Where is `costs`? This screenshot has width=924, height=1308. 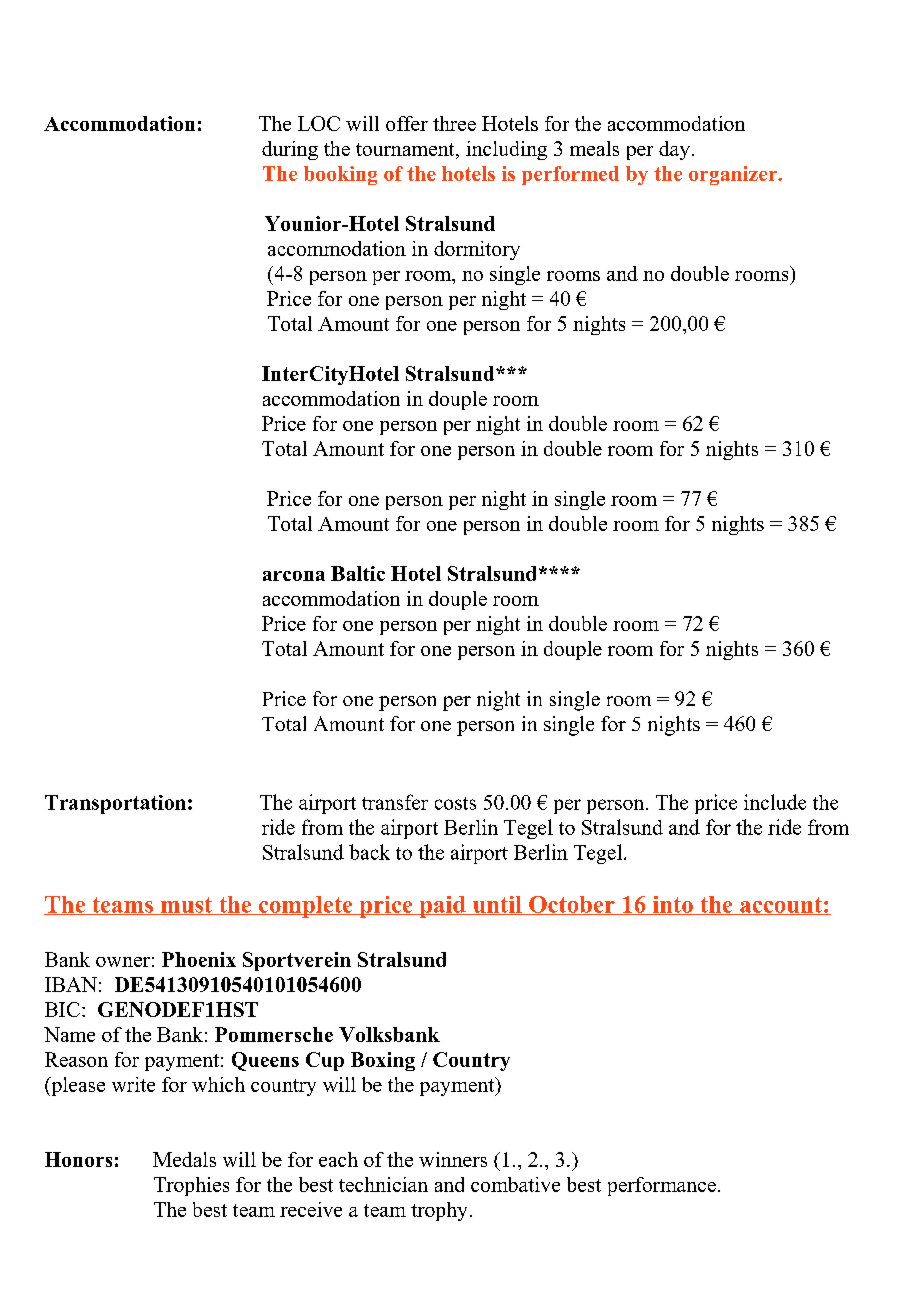
costs is located at coordinates (455, 803).
